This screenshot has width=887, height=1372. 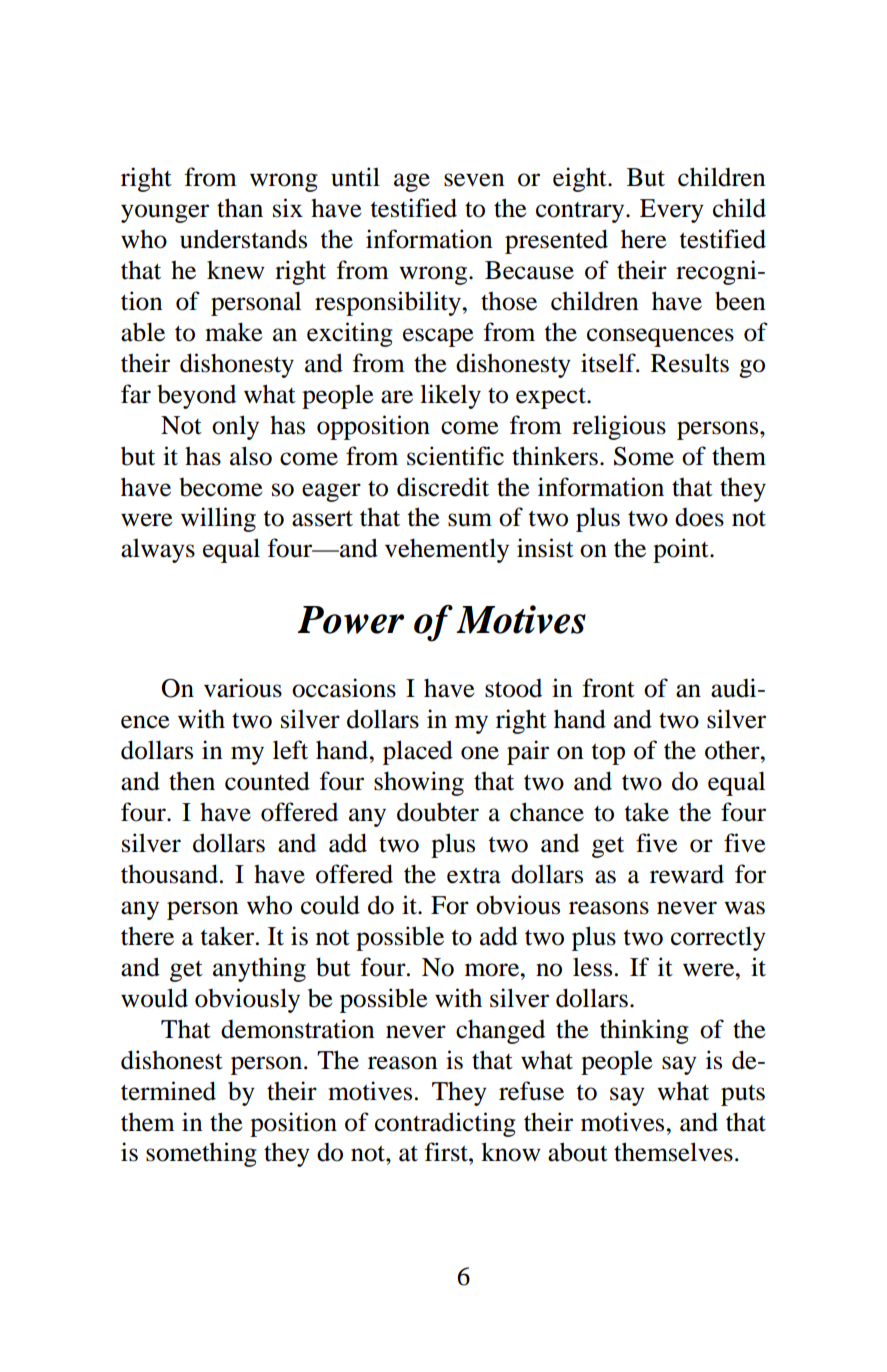 What do you see at coordinates (154, 998) in the screenshot?
I see `would` at bounding box center [154, 998].
